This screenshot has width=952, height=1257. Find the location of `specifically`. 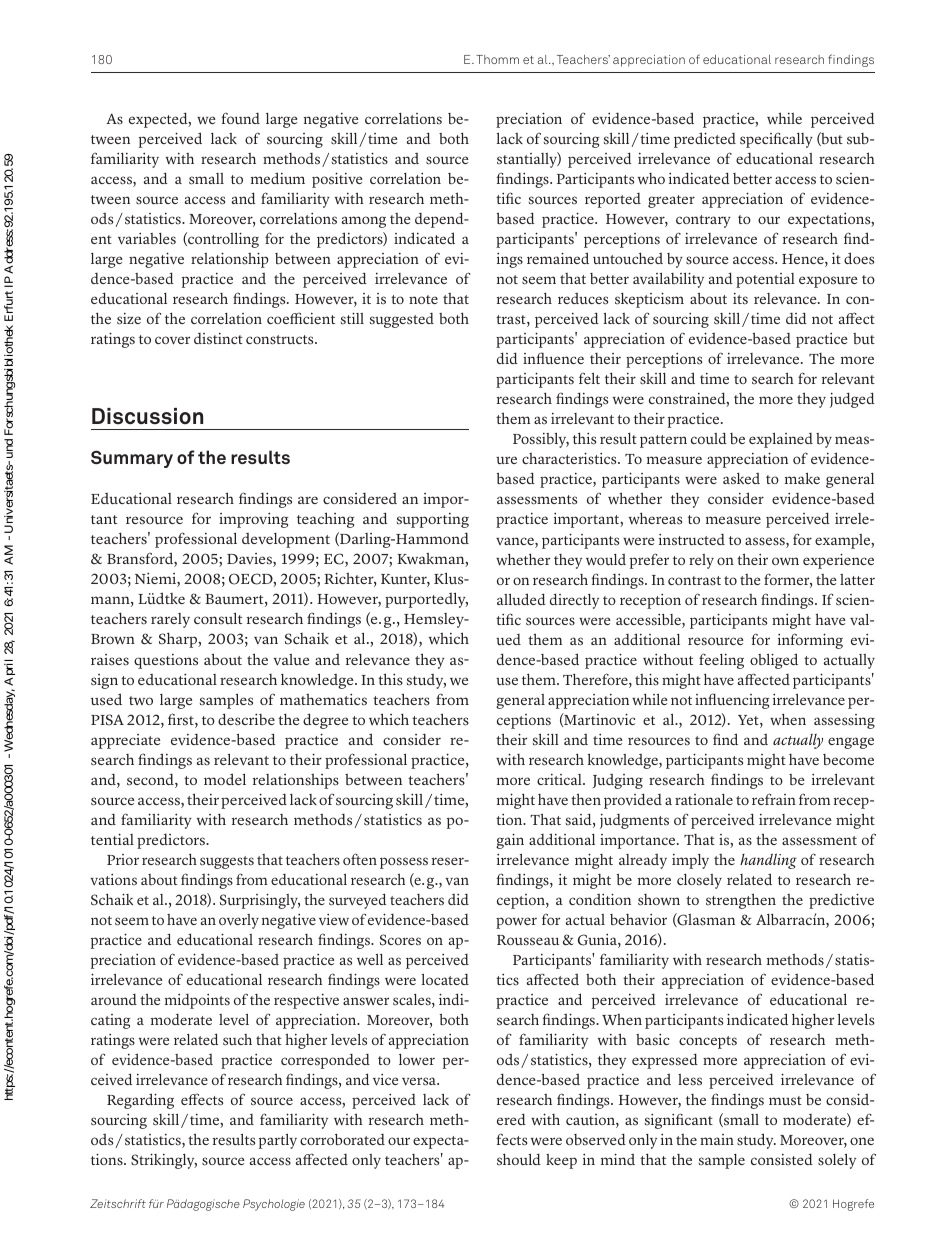

specifically is located at coordinates (776, 140).
